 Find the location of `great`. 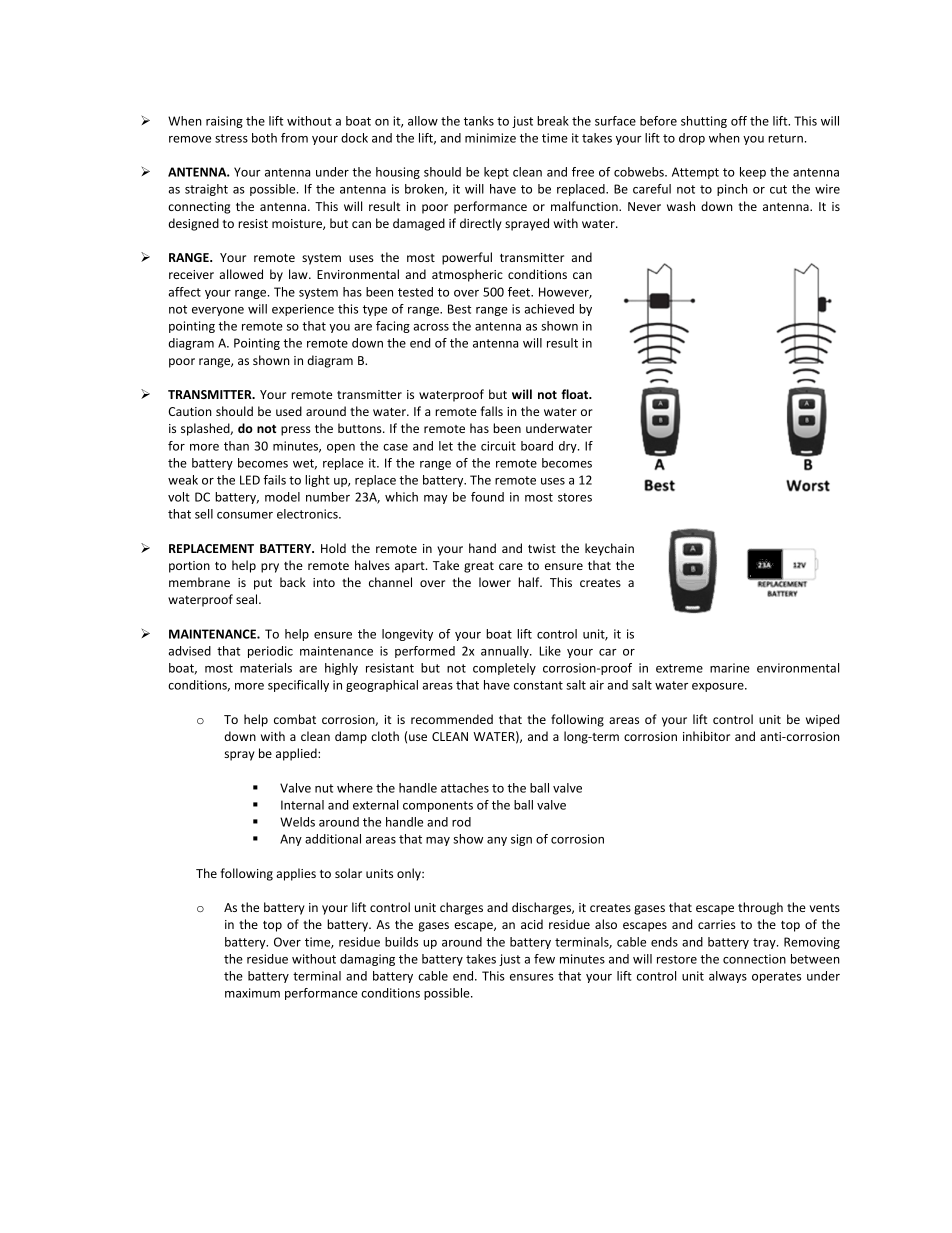

great is located at coordinates (479, 567).
